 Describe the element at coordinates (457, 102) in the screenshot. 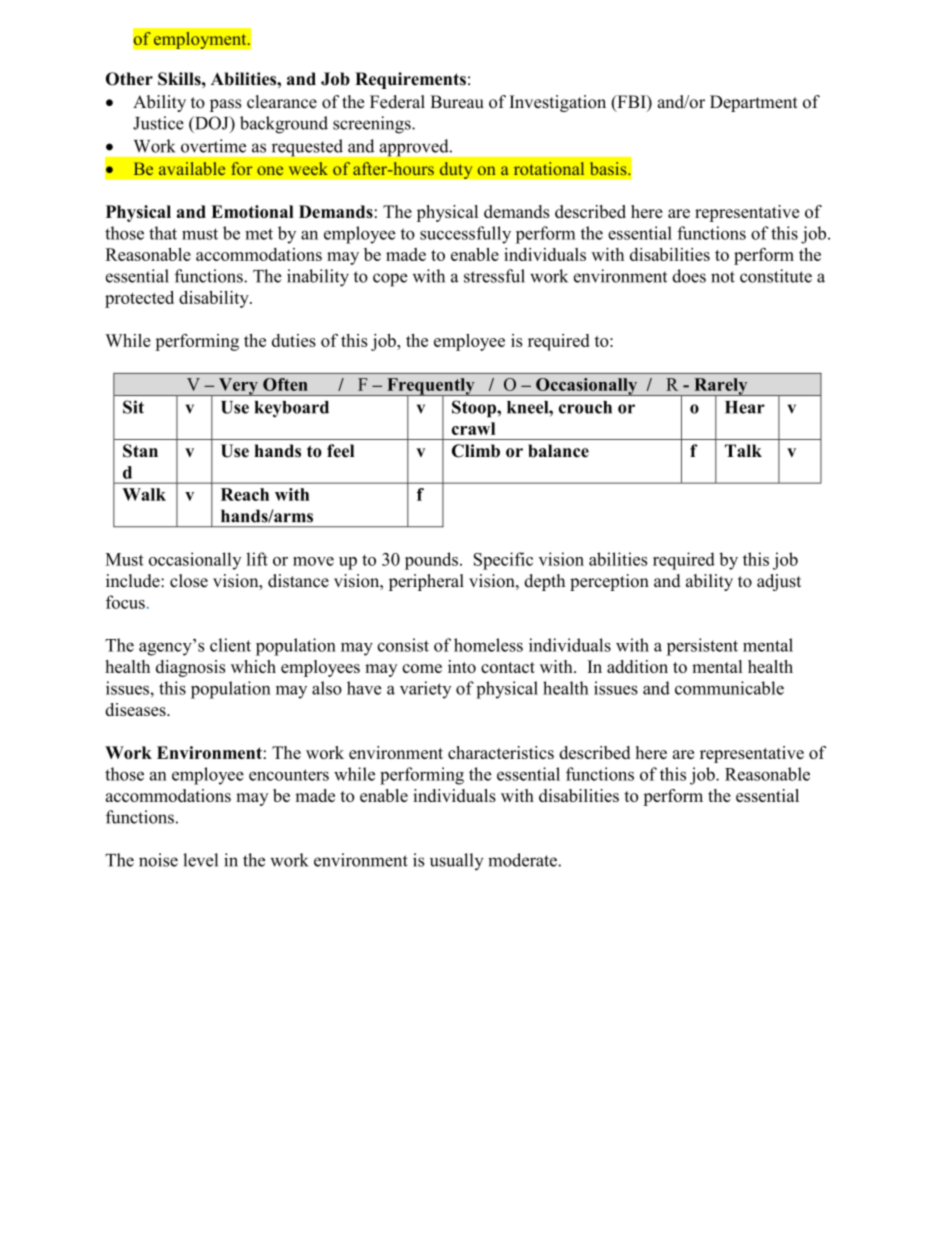

I see `Bureau` at that location.
